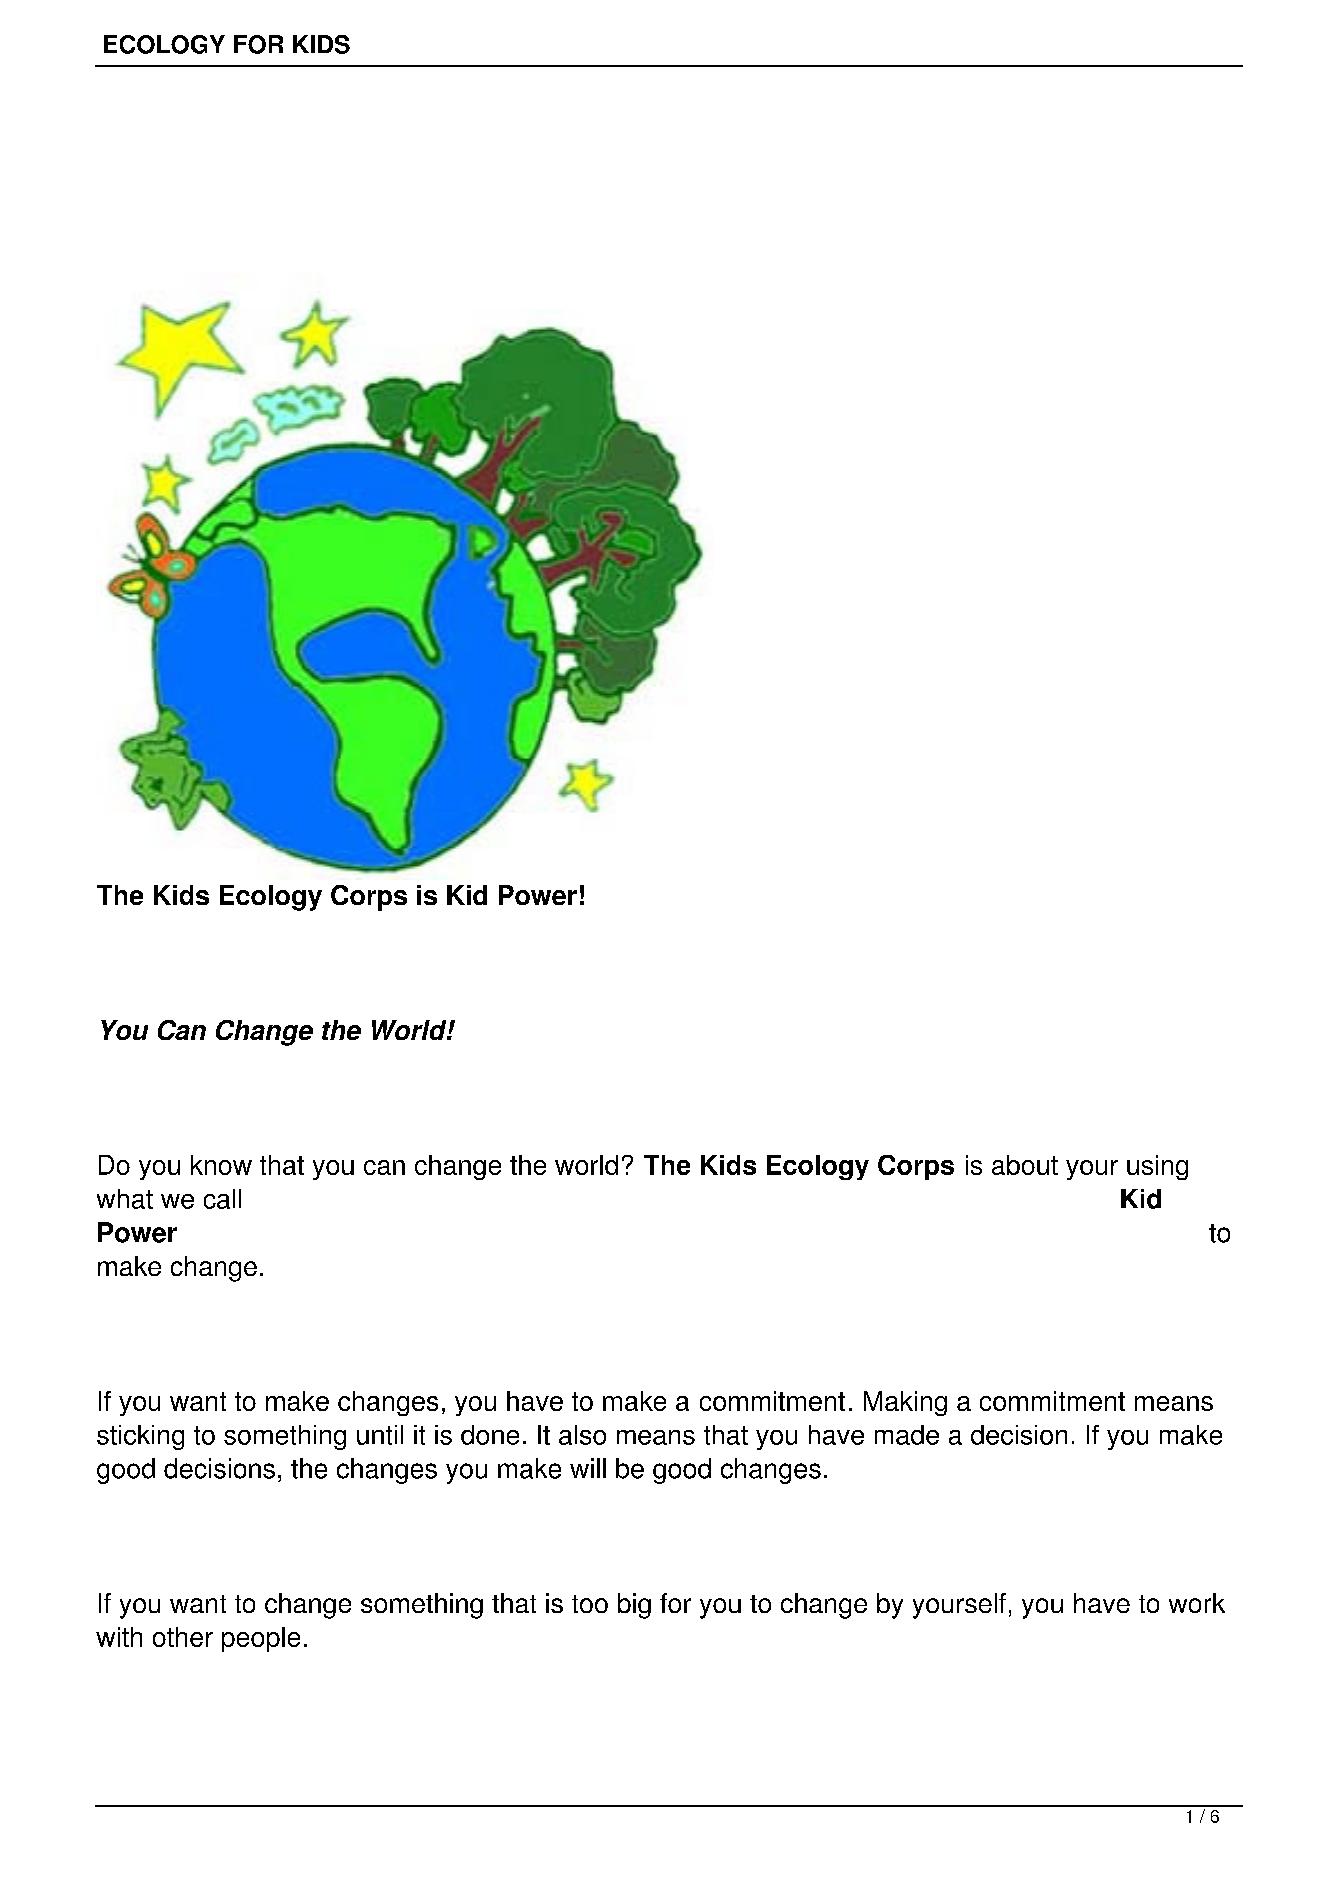 This screenshot has height=1892, width=1338. What do you see at coordinates (1157, 1167) in the screenshot?
I see `using` at bounding box center [1157, 1167].
